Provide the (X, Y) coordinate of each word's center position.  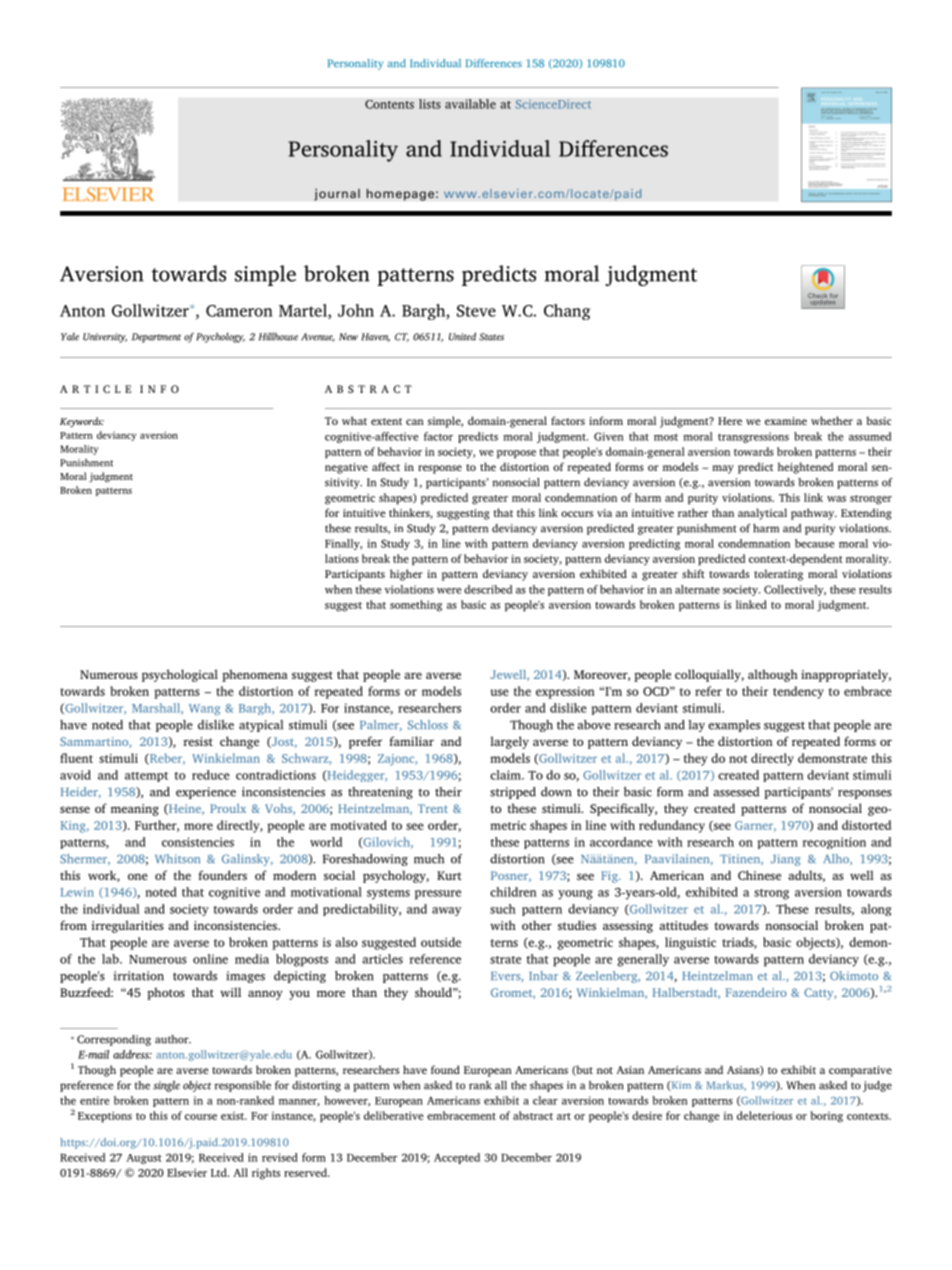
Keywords (82, 422)
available (470, 104)
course (201, 1117)
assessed (736, 792)
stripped (513, 793)
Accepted (457, 1158)
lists (430, 104)
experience (206, 793)
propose (516, 454)
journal (337, 194)
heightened (806, 468)
